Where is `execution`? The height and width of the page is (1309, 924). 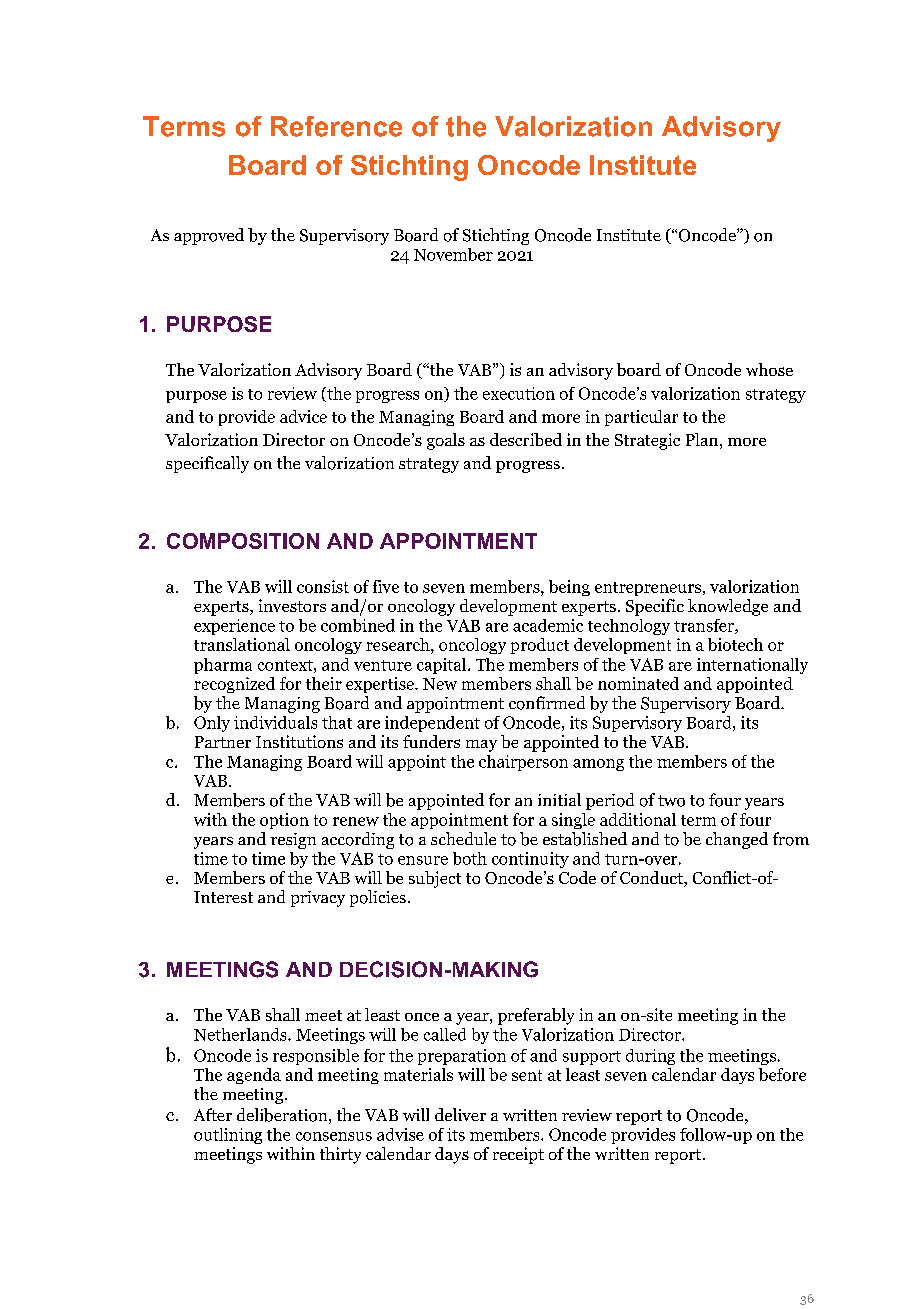
execution is located at coordinates (519, 393).
